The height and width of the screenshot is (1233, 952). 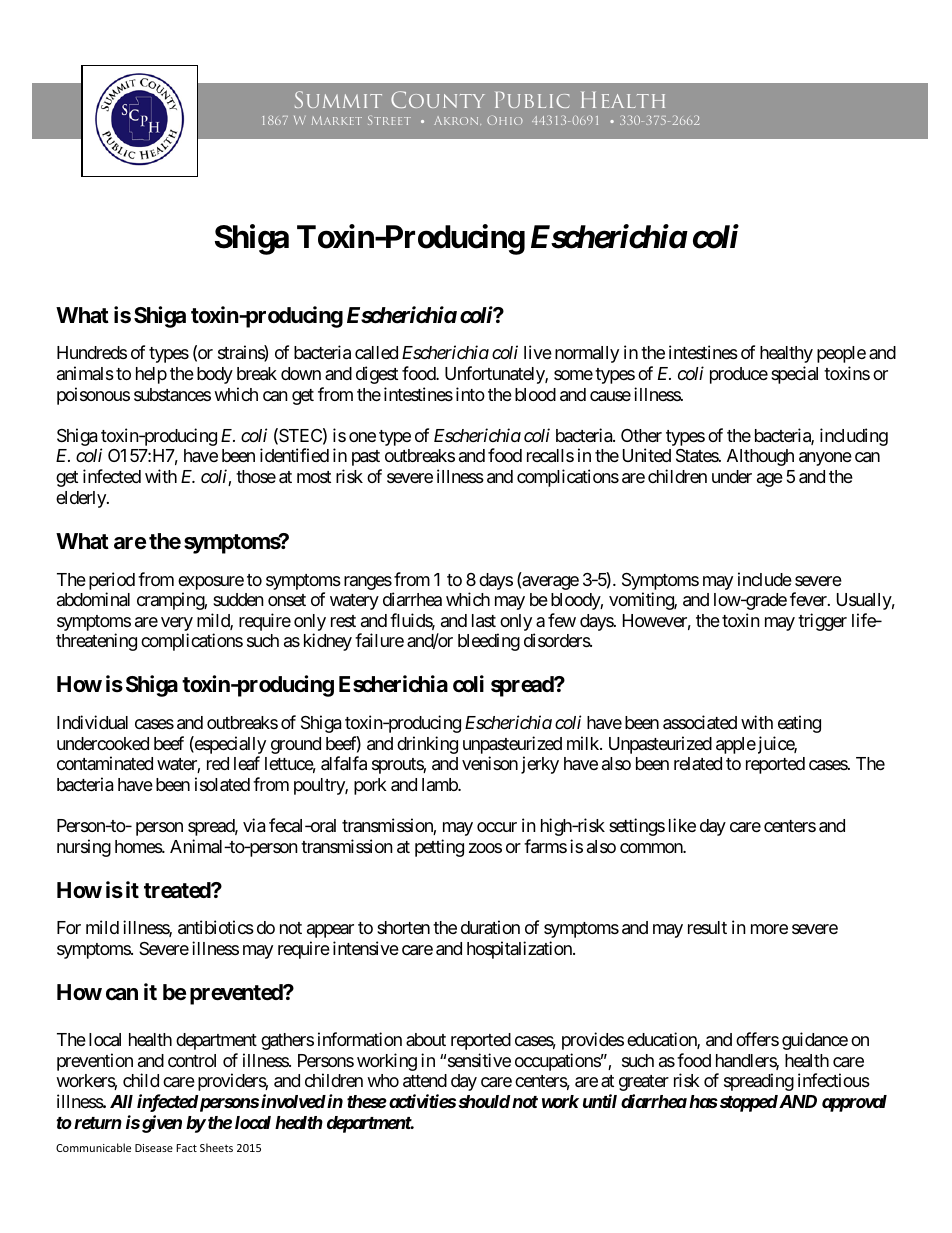 What do you see at coordinates (457, 120) in the screenshot?
I see `Akron` at bounding box center [457, 120].
